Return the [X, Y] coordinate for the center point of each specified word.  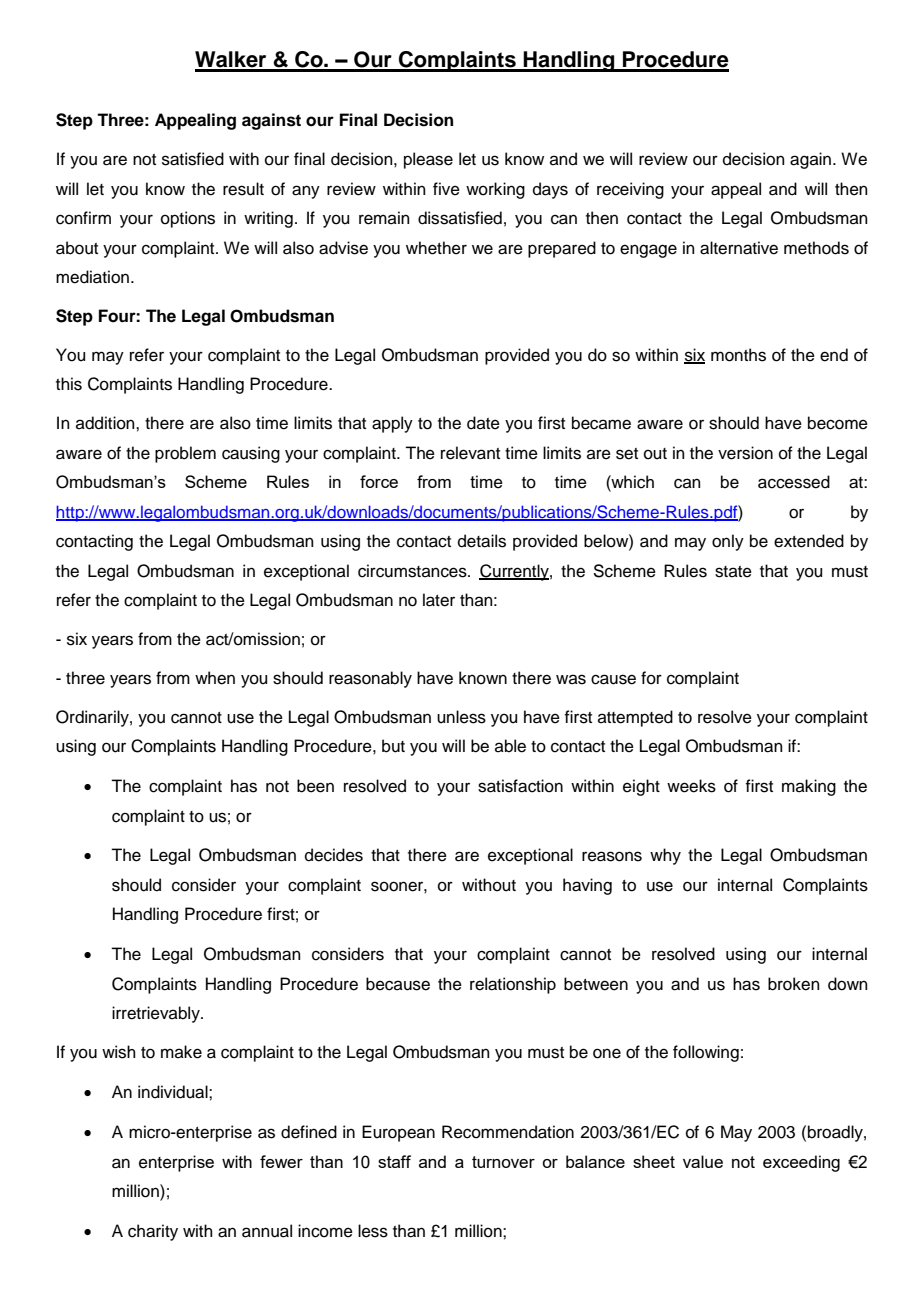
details [482, 541]
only [728, 542]
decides [334, 855]
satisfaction [520, 786]
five [446, 189]
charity [153, 1232]
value [703, 1161]
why [665, 856]
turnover [503, 1162]
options [188, 219]
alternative [739, 248]
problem [185, 454]
